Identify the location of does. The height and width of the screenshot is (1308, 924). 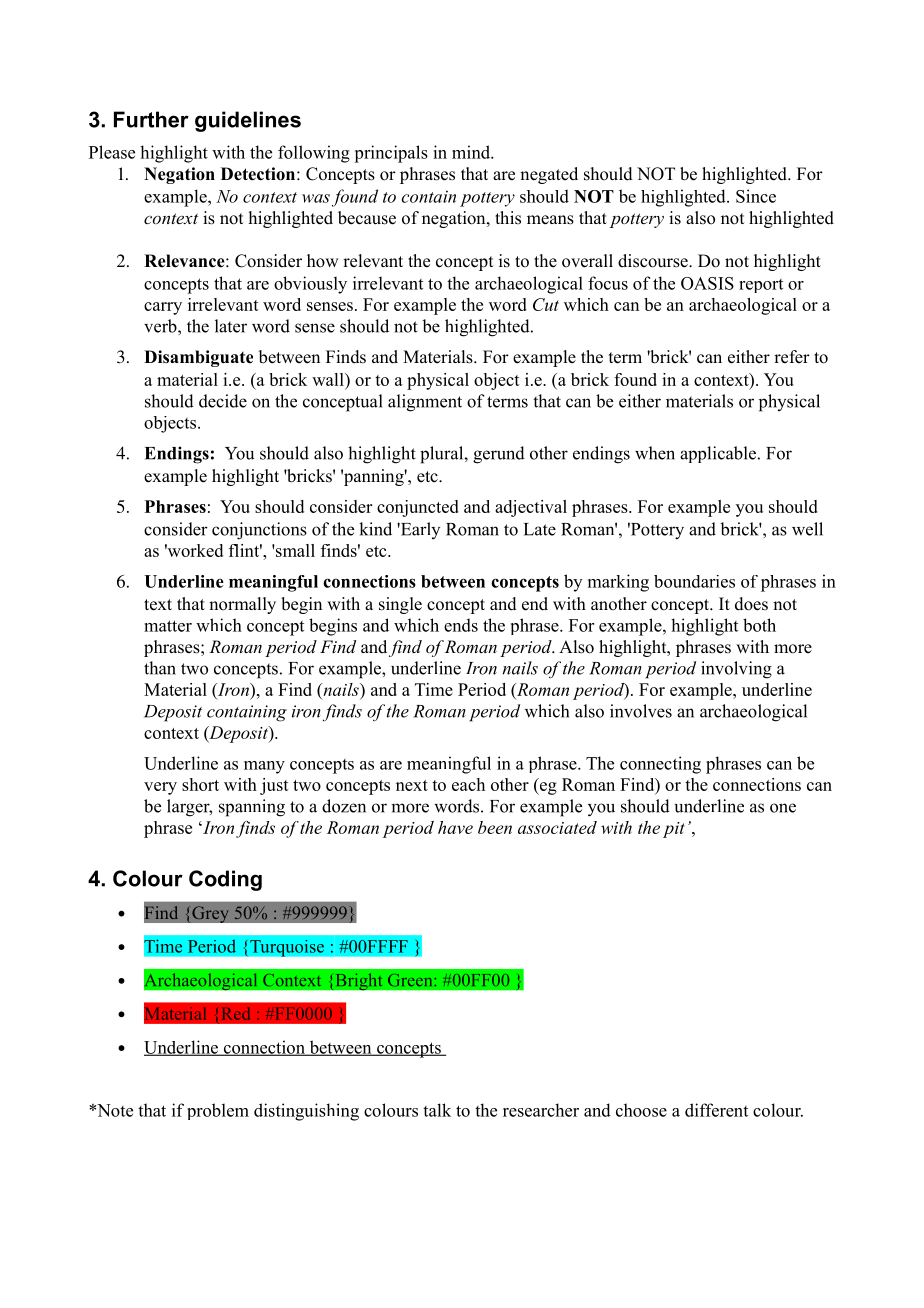
(751, 604).
